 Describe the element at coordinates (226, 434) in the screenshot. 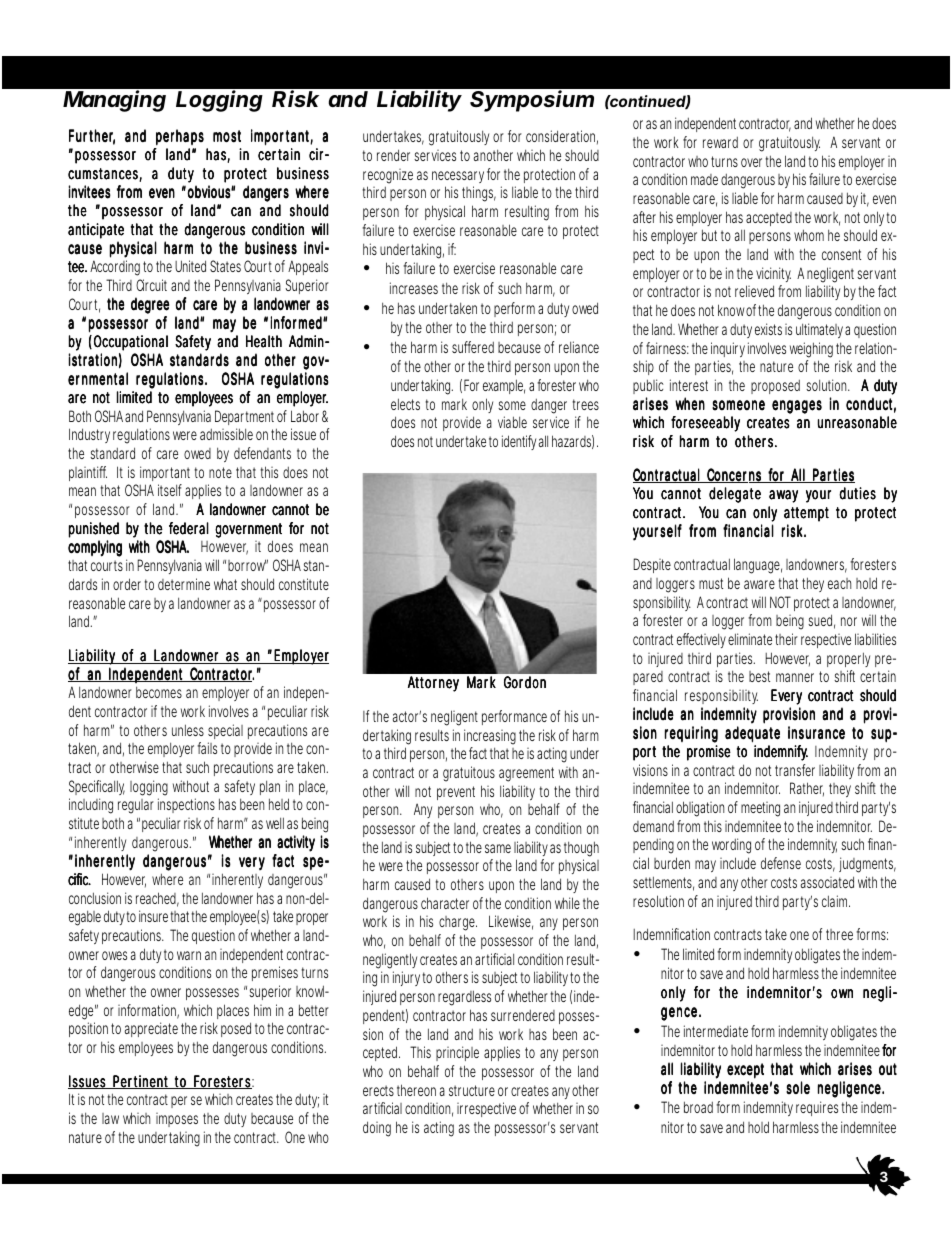

I see `admissible` at that location.
